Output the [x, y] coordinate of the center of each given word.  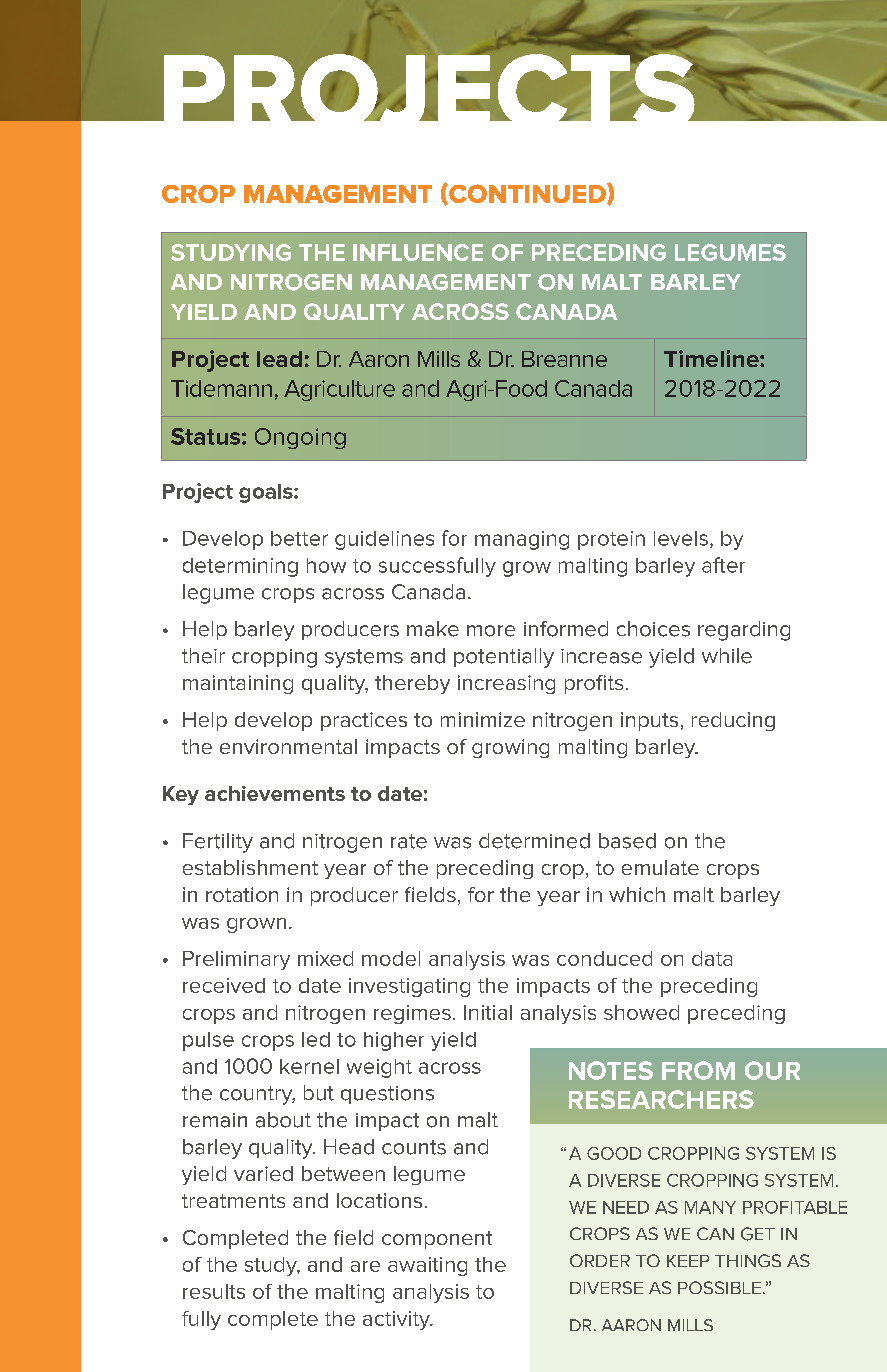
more [491, 631]
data [712, 958]
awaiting [427, 1266]
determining [240, 567]
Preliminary [236, 960]
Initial [488, 1012]
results [214, 1291]
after [723, 565]
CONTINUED [527, 193]
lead [279, 359]
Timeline [712, 358]
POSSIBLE [719, 1287]
